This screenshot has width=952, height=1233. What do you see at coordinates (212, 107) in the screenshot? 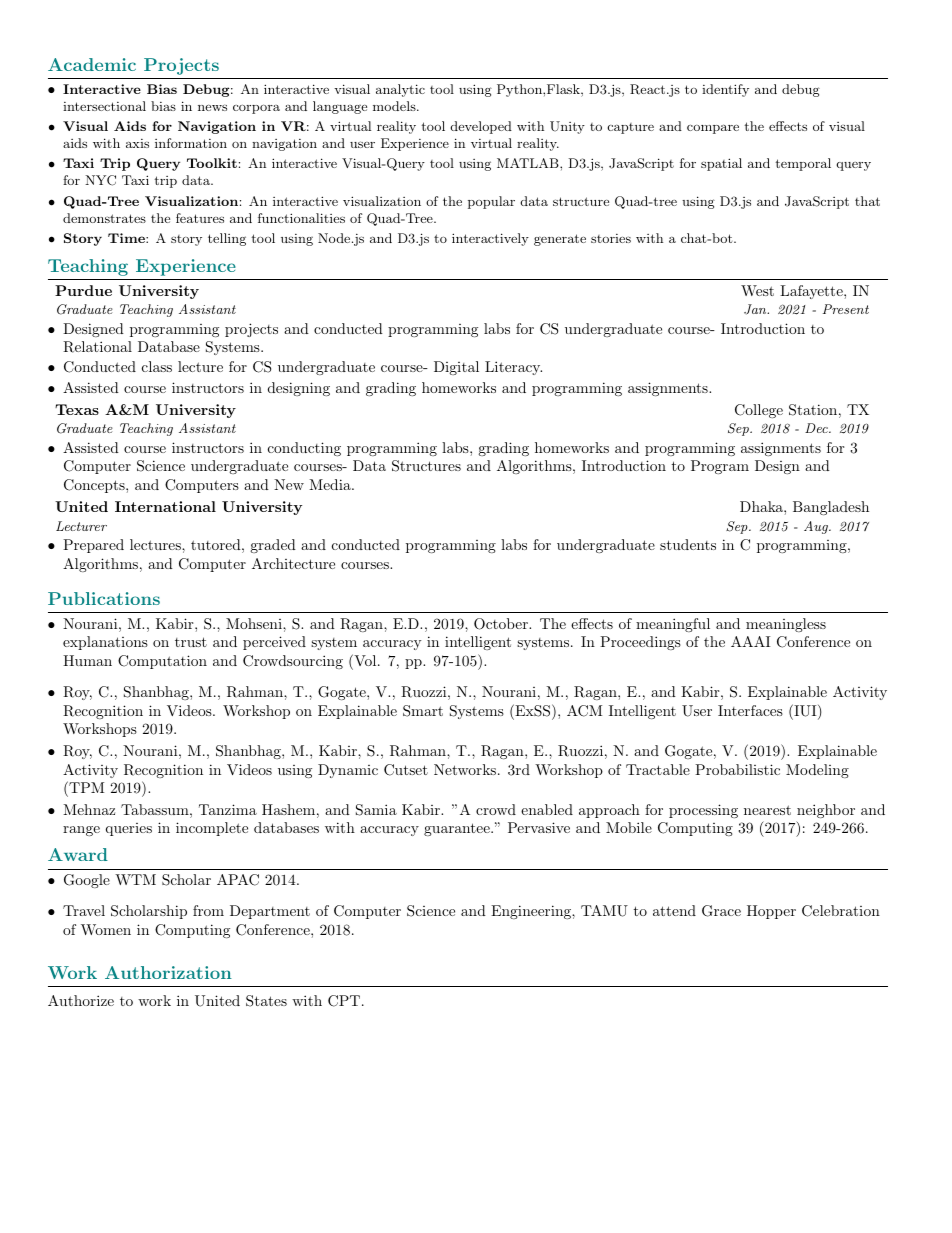
I see `news` at bounding box center [212, 107].
